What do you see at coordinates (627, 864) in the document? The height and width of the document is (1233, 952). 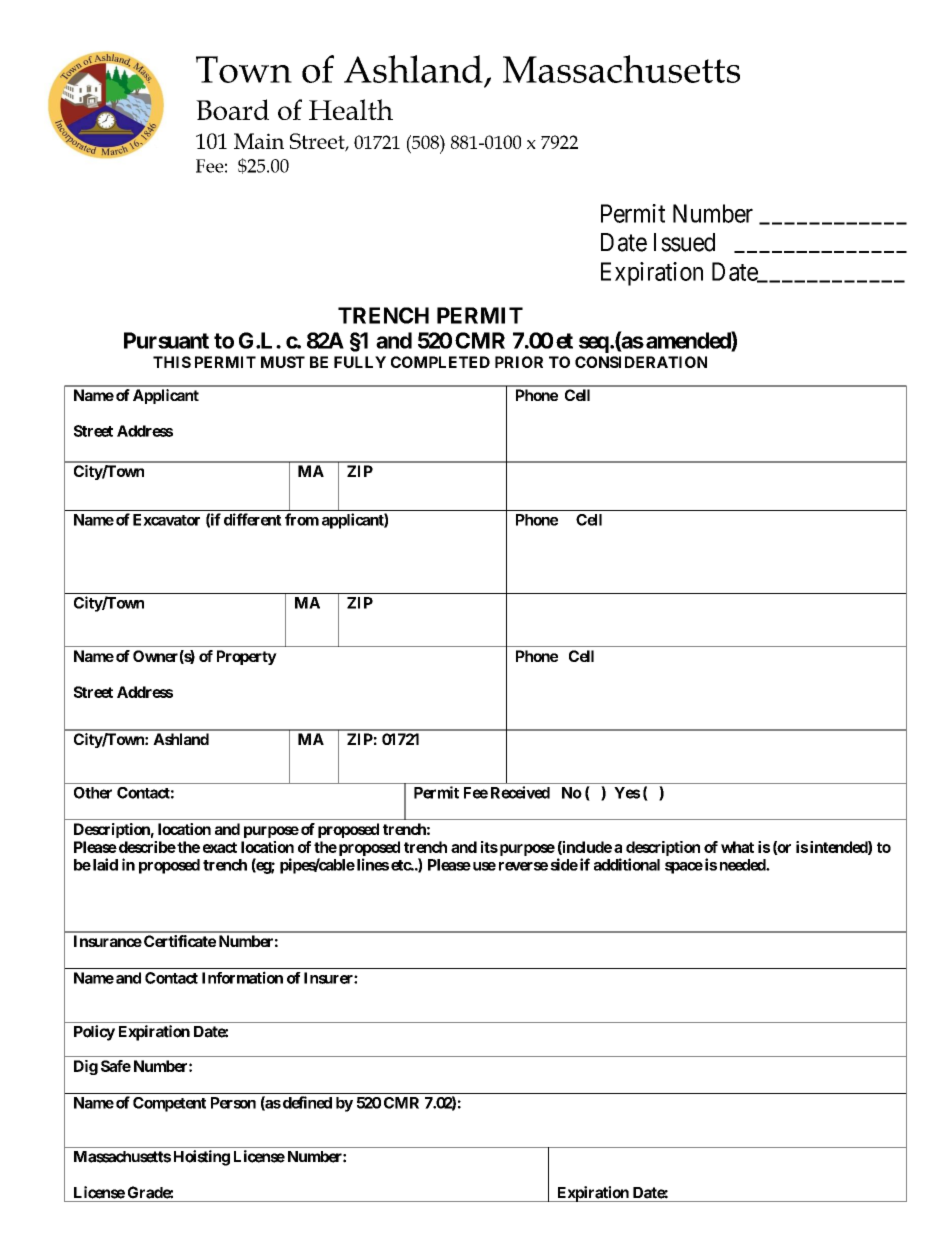 I see `additional` at bounding box center [627, 864].
